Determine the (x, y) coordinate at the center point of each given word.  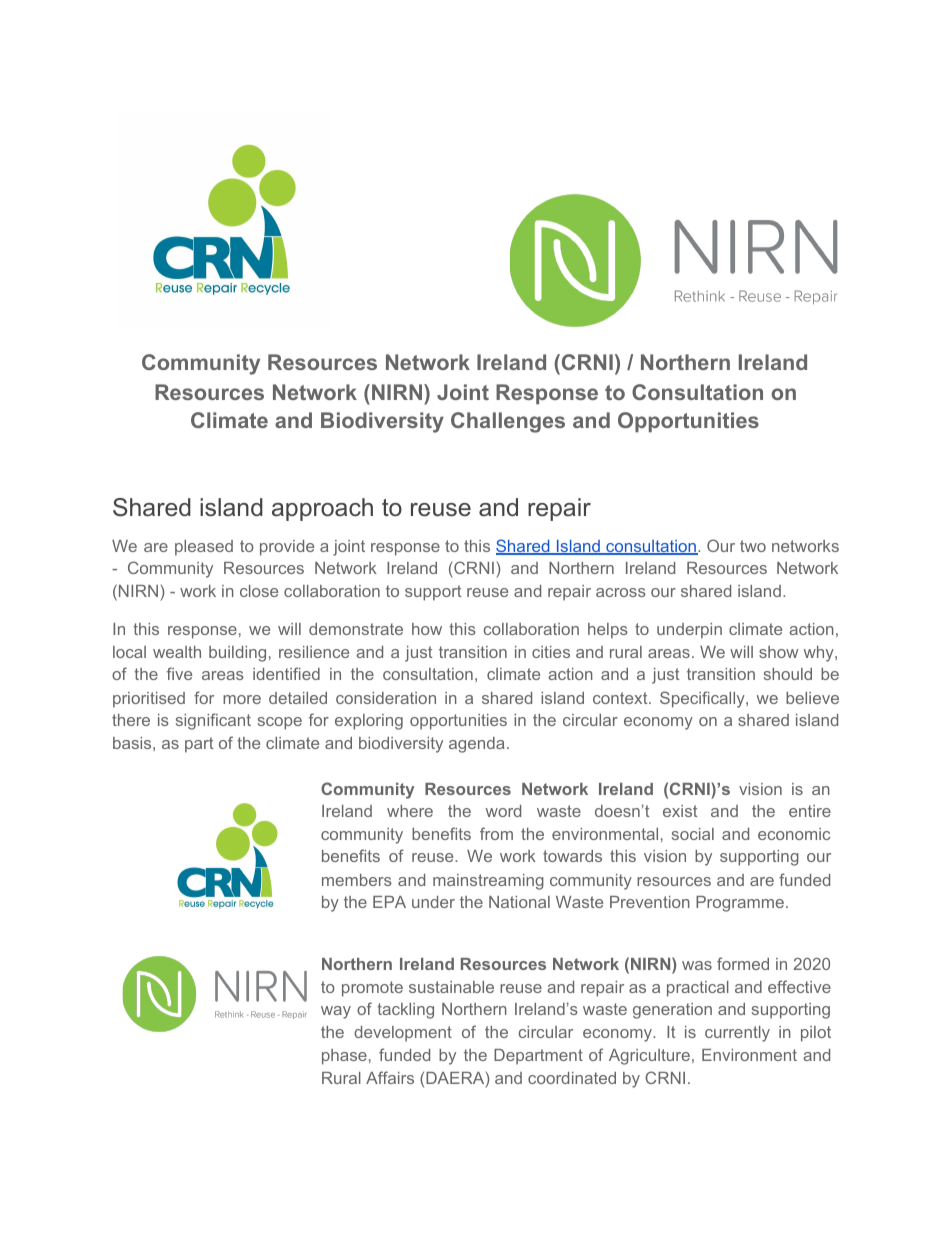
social (693, 834)
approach (322, 509)
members (357, 880)
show (778, 652)
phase (344, 1057)
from (496, 833)
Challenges (508, 422)
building (237, 654)
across (621, 592)
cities (551, 652)
